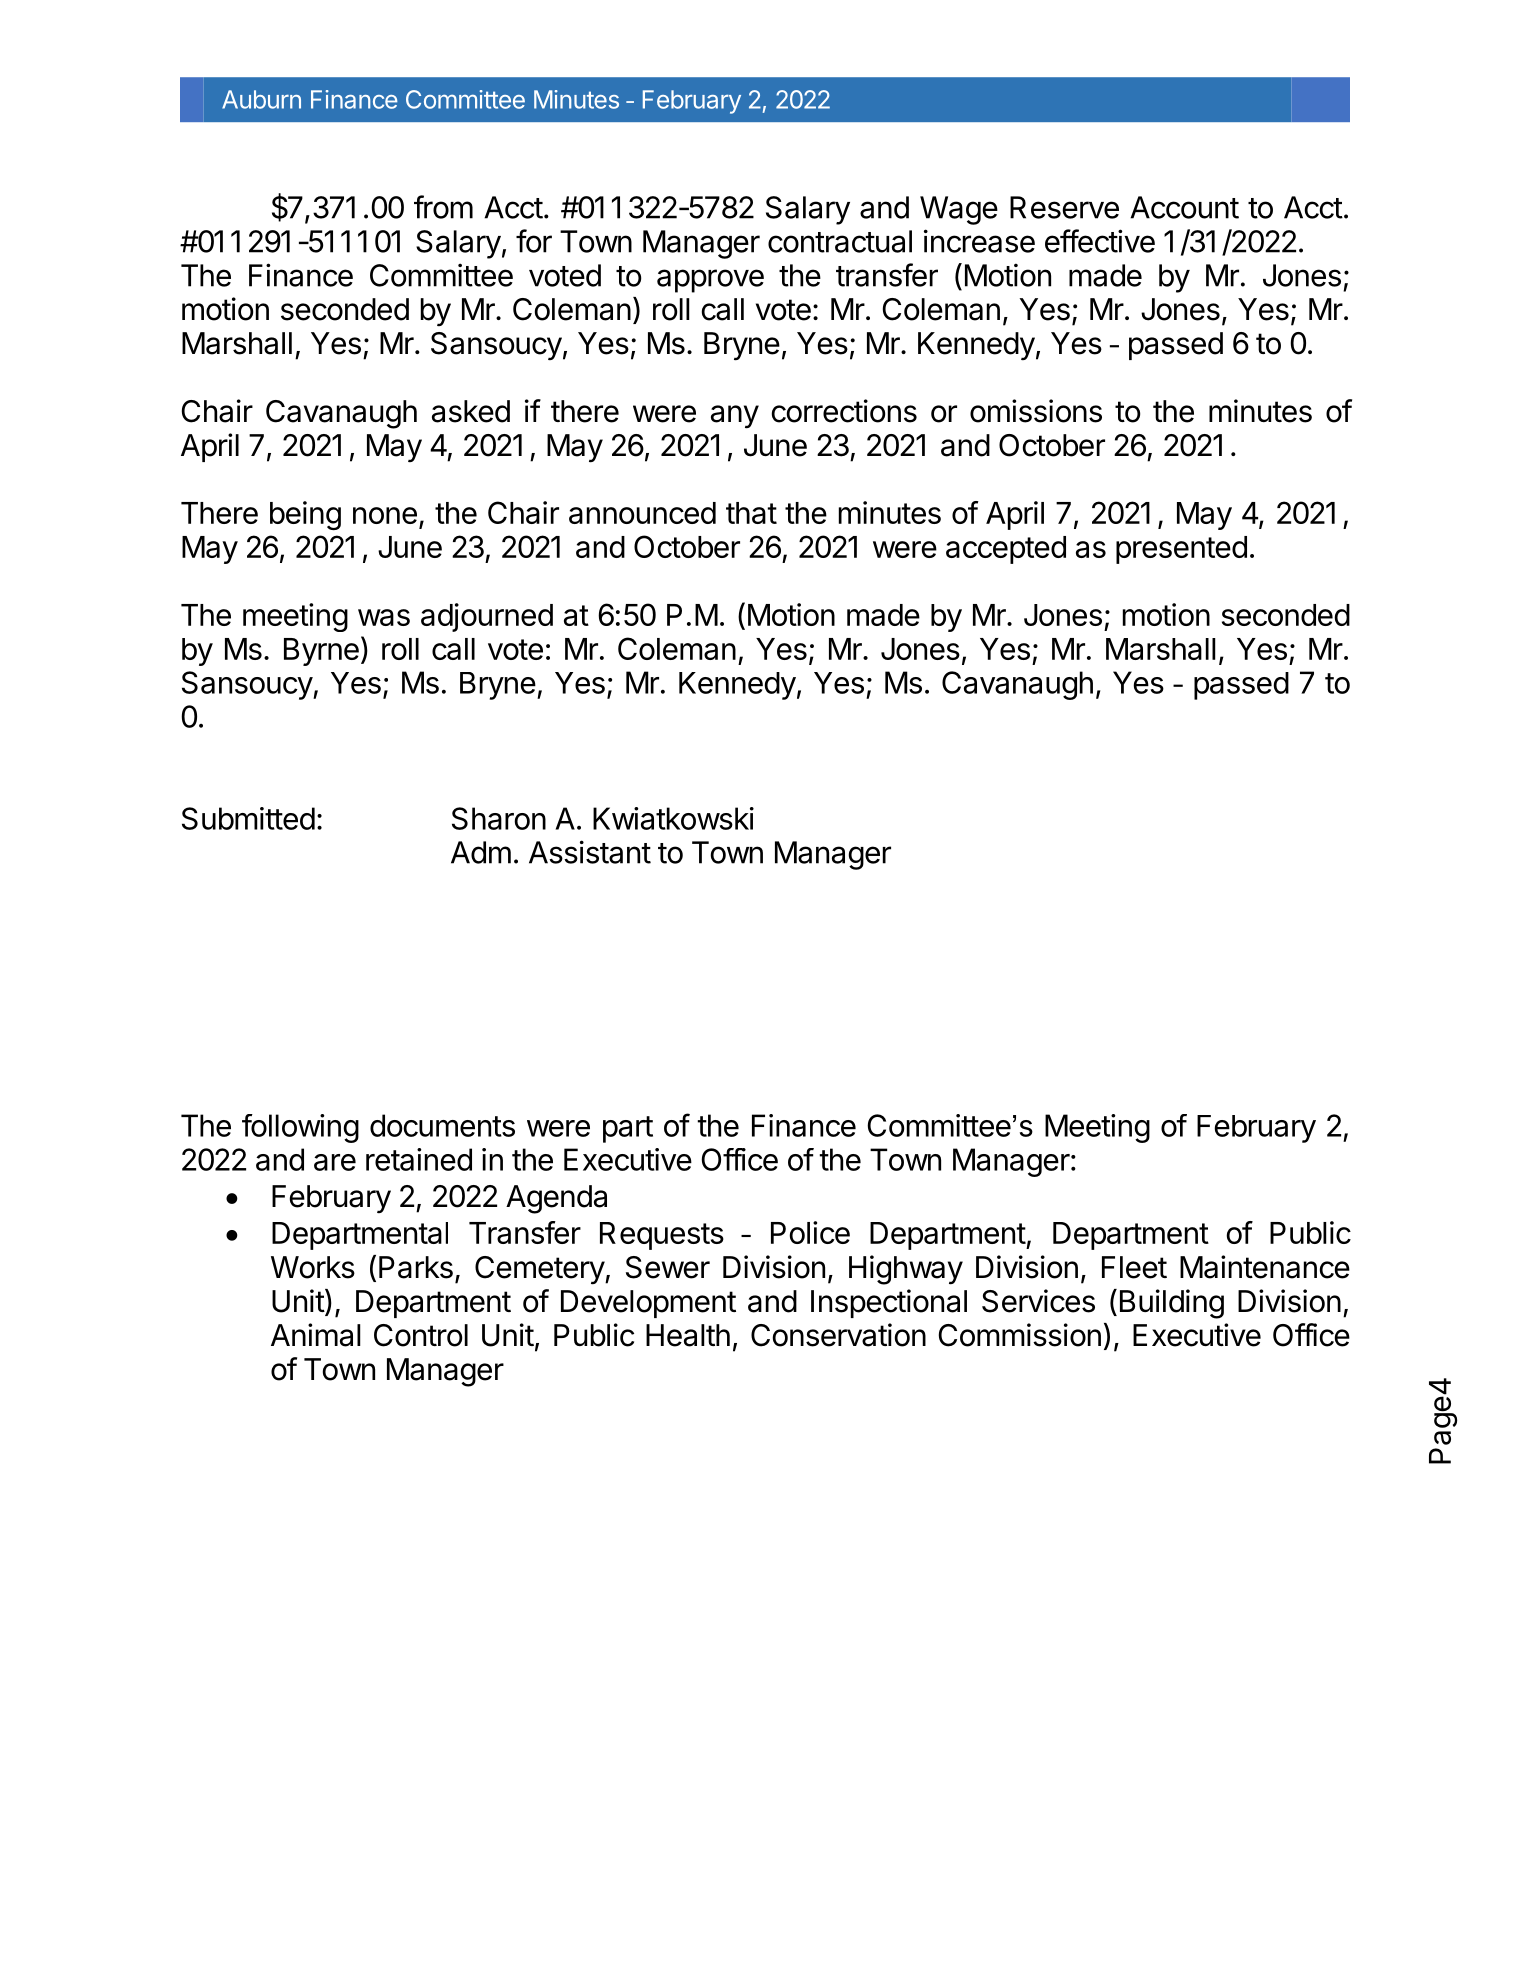 This document has height=1980, width=1530. I want to click on Byrne, so click(321, 652).
